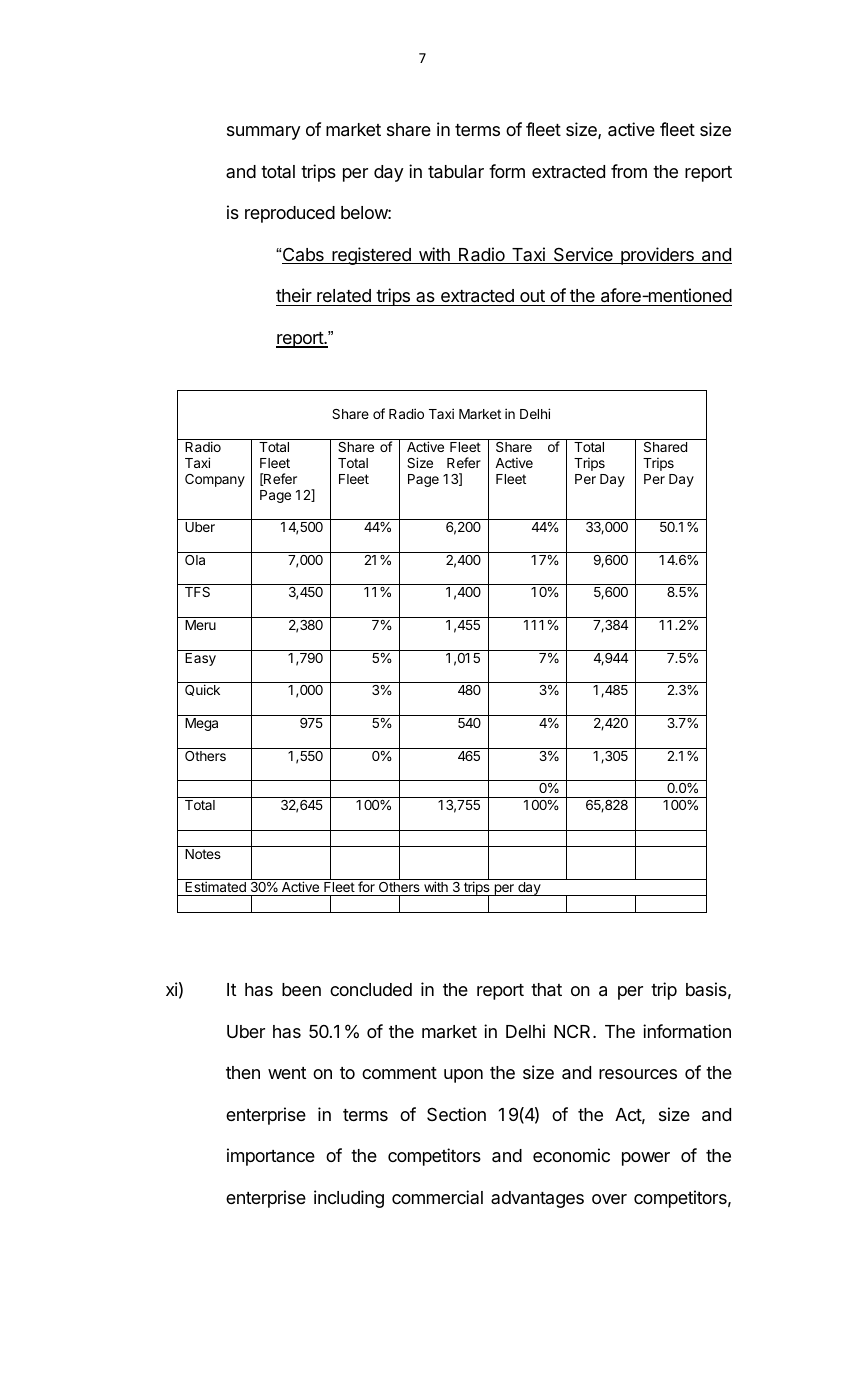 This page has height=1400, width=850. What do you see at coordinates (202, 690) in the page?
I see `Quick` at bounding box center [202, 690].
